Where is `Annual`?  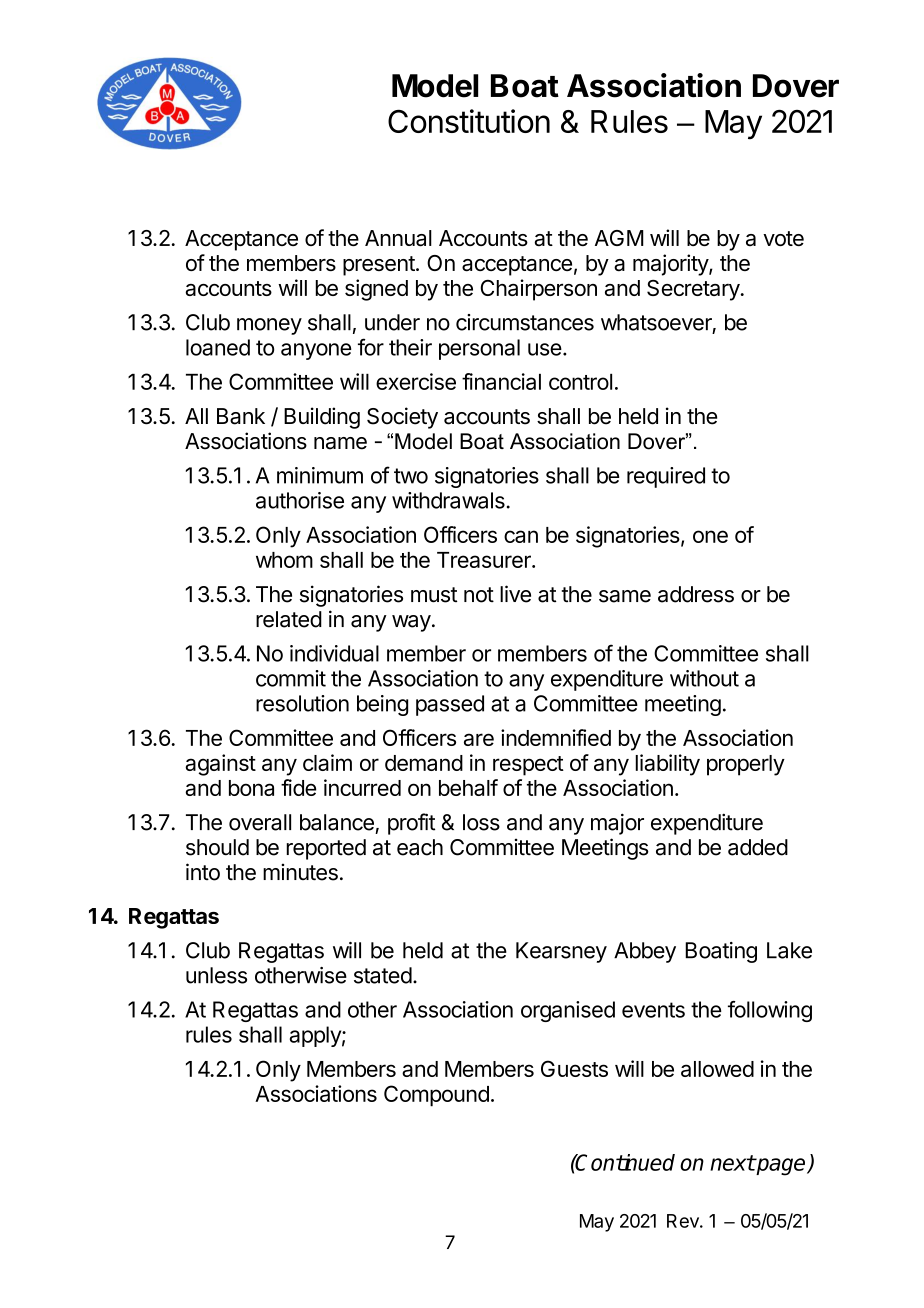 Annual is located at coordinates (398, 238).
